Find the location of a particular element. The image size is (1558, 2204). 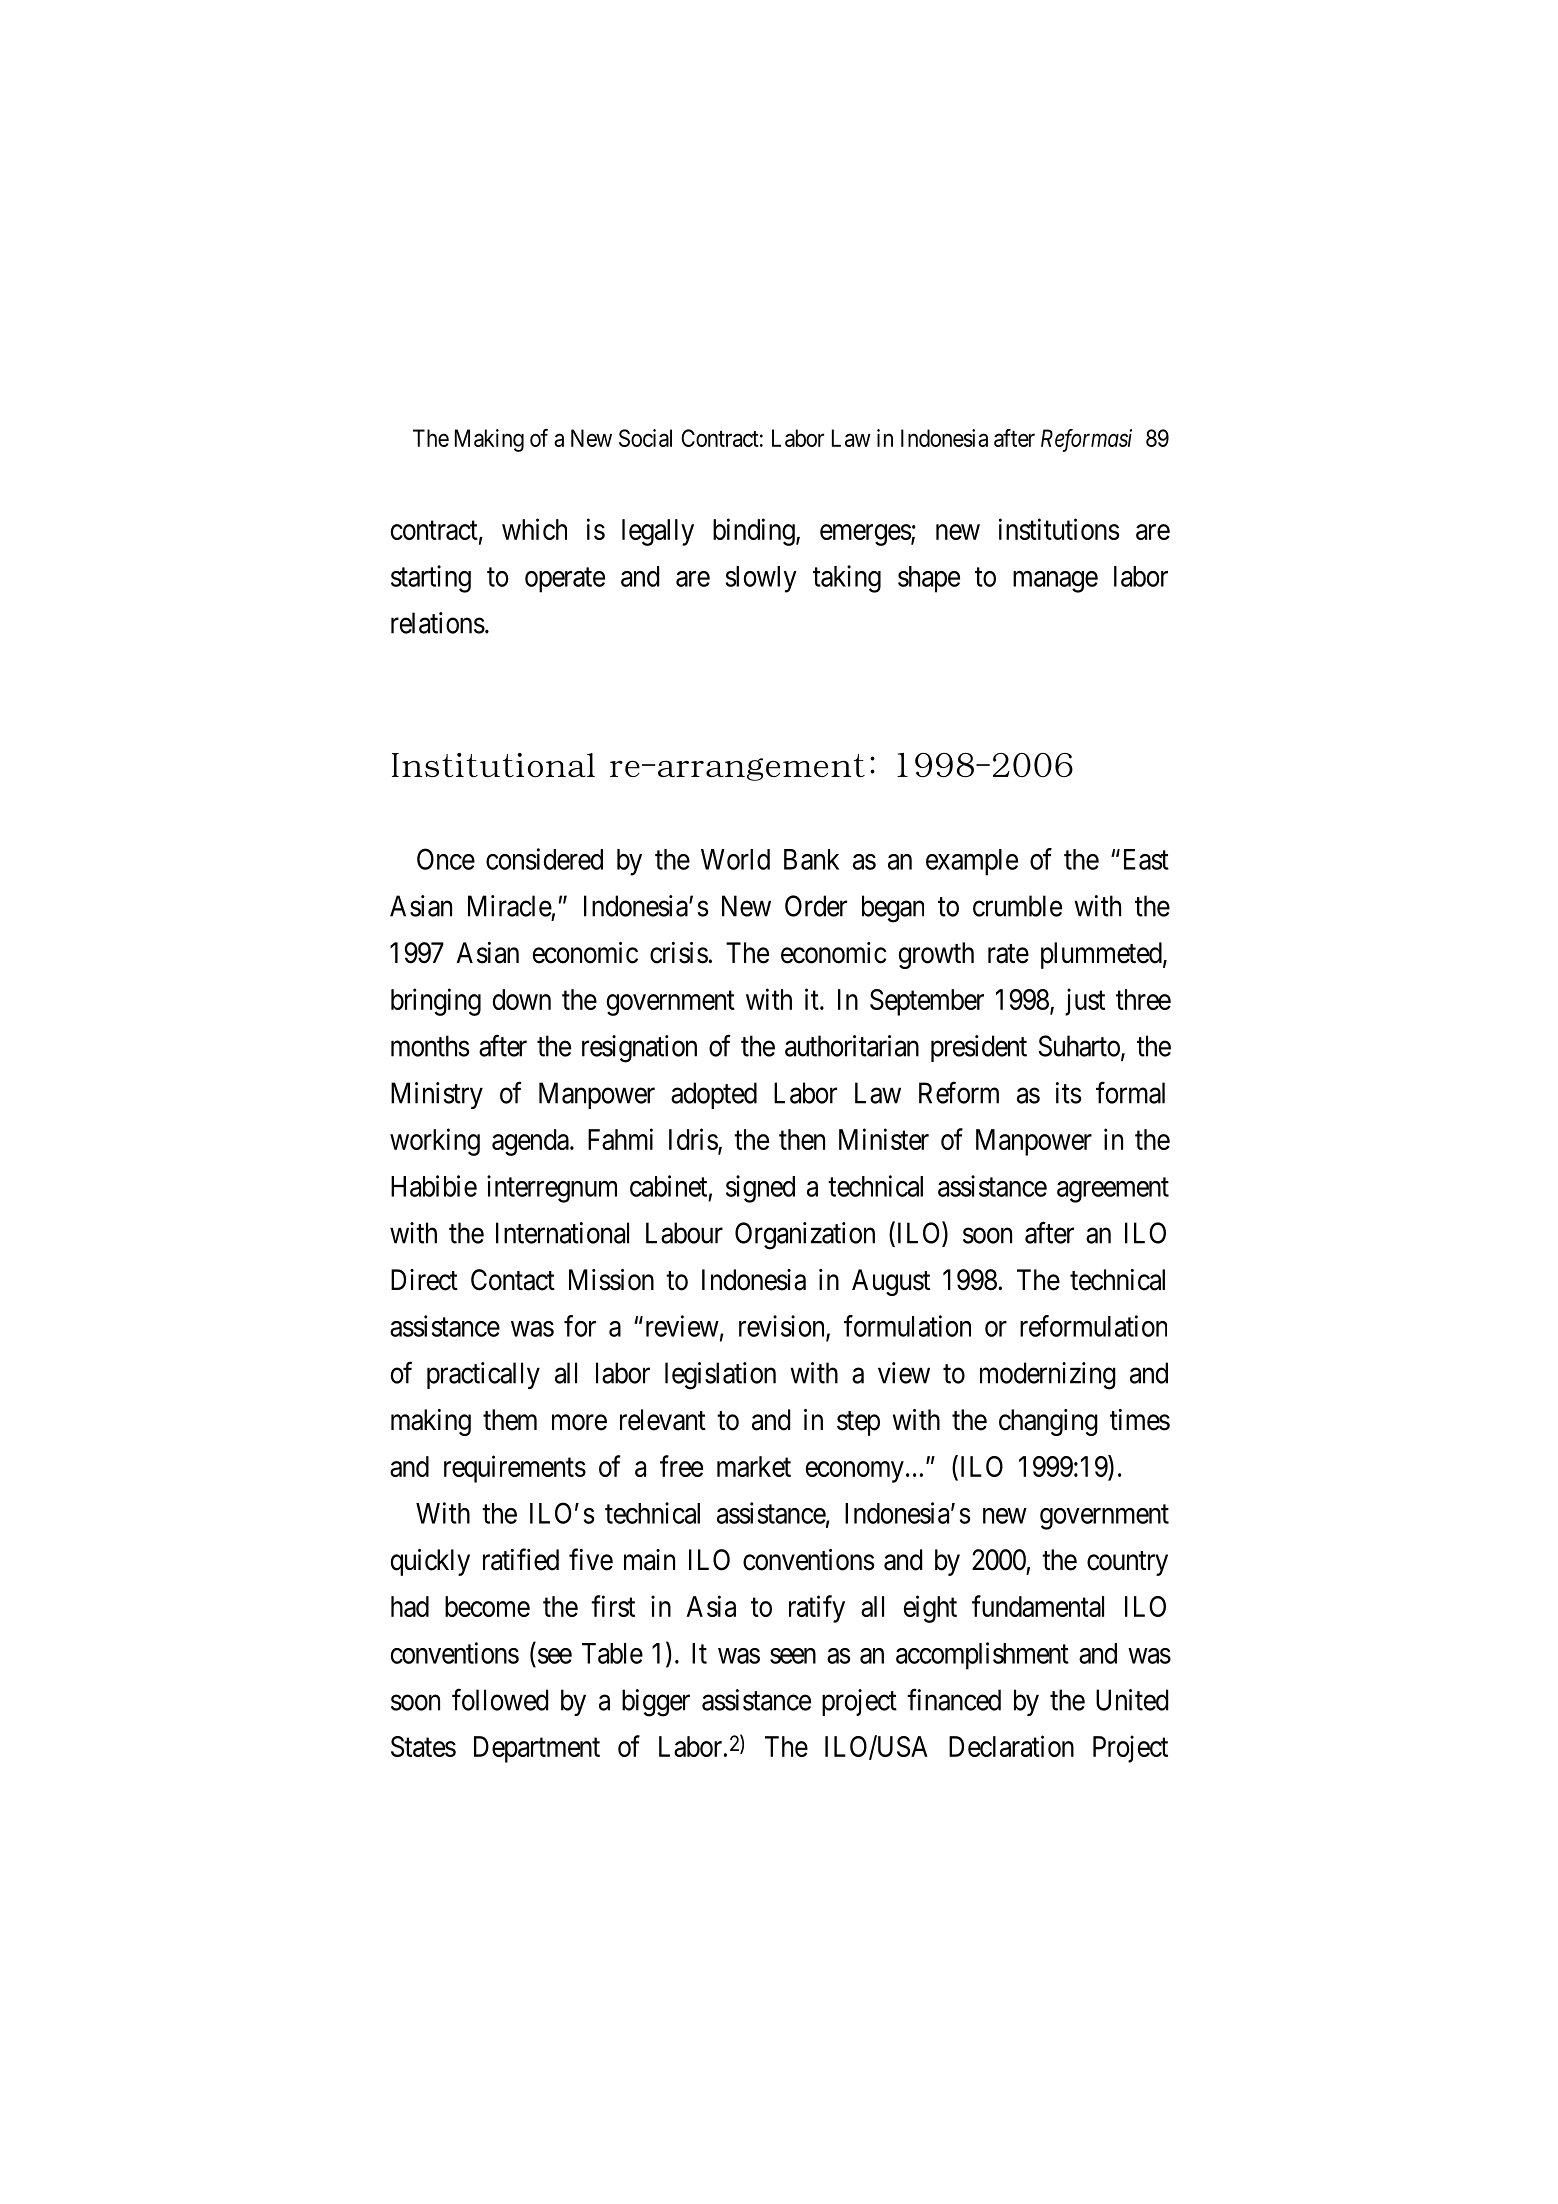

seen is located at coordinates (793, 1656).
